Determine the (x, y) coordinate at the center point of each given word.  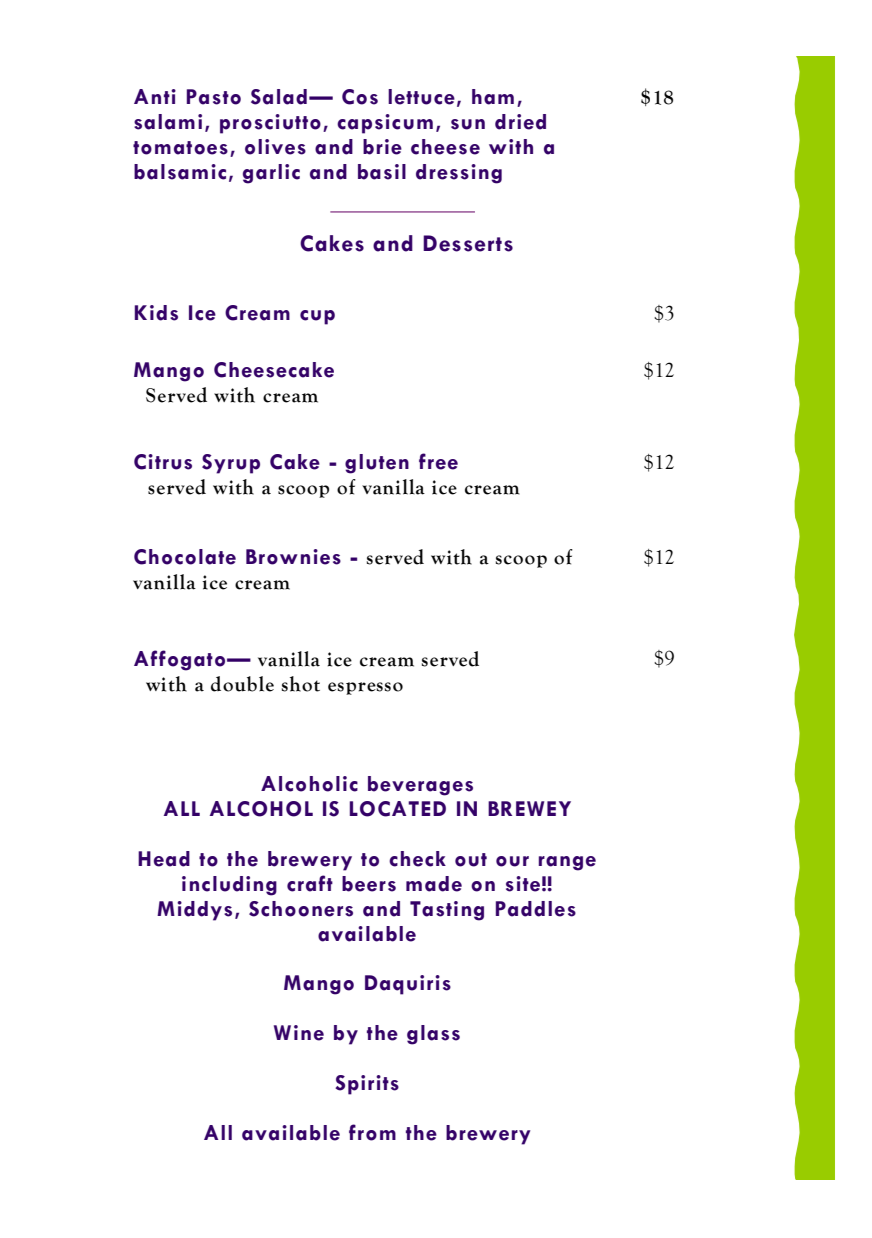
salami (168, 122)
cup (317, 317)
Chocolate (185, 557)
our (512, 861)
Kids (156, 313)
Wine (299, 1033)
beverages (420, 786)
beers (369, 884)
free (438, 461)
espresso (365, 688)
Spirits (367, 1085)
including (229, 886)
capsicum (385, 124)
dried (520, 122)
